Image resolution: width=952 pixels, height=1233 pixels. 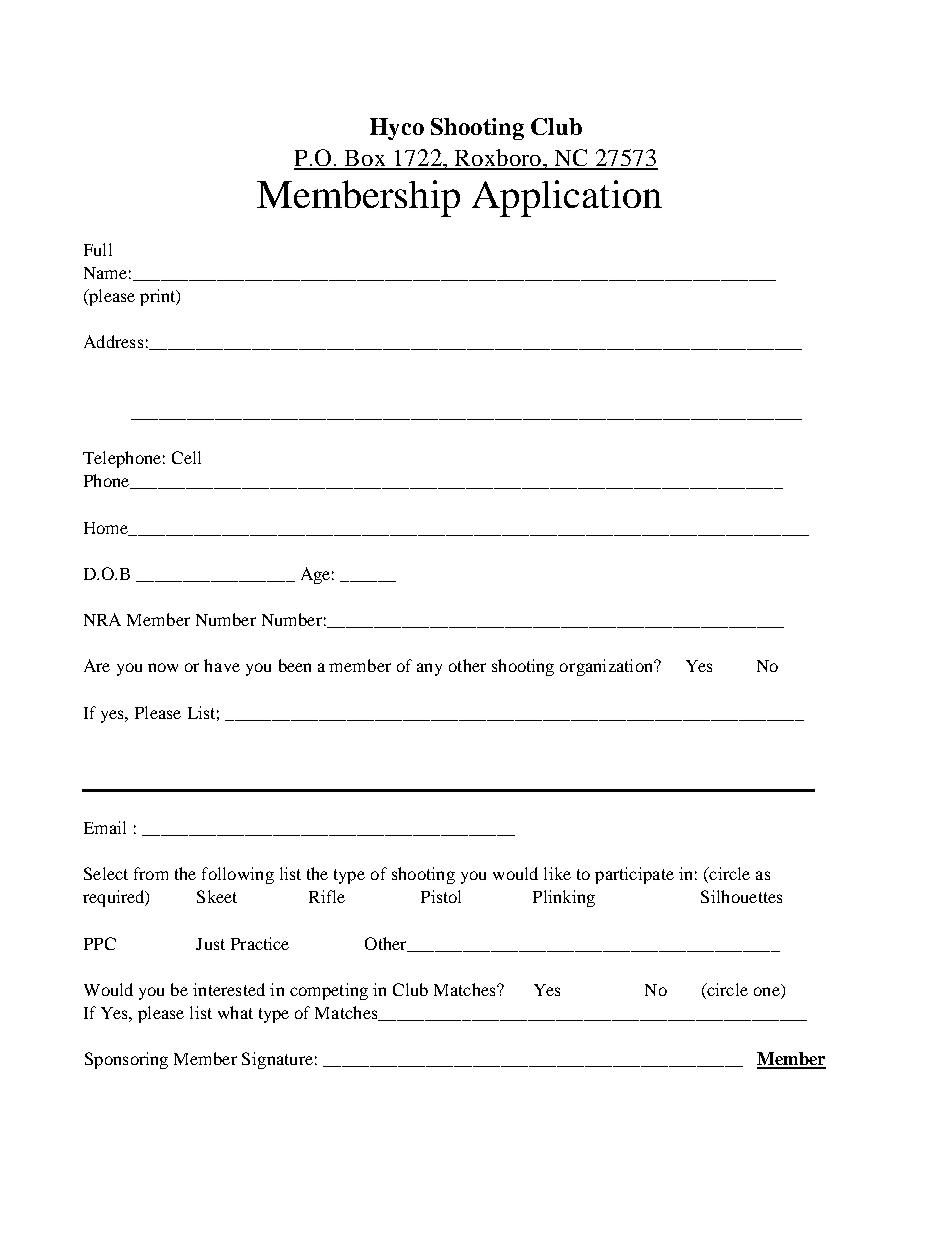 I want to click on Application, so click(x=567, y=198).
